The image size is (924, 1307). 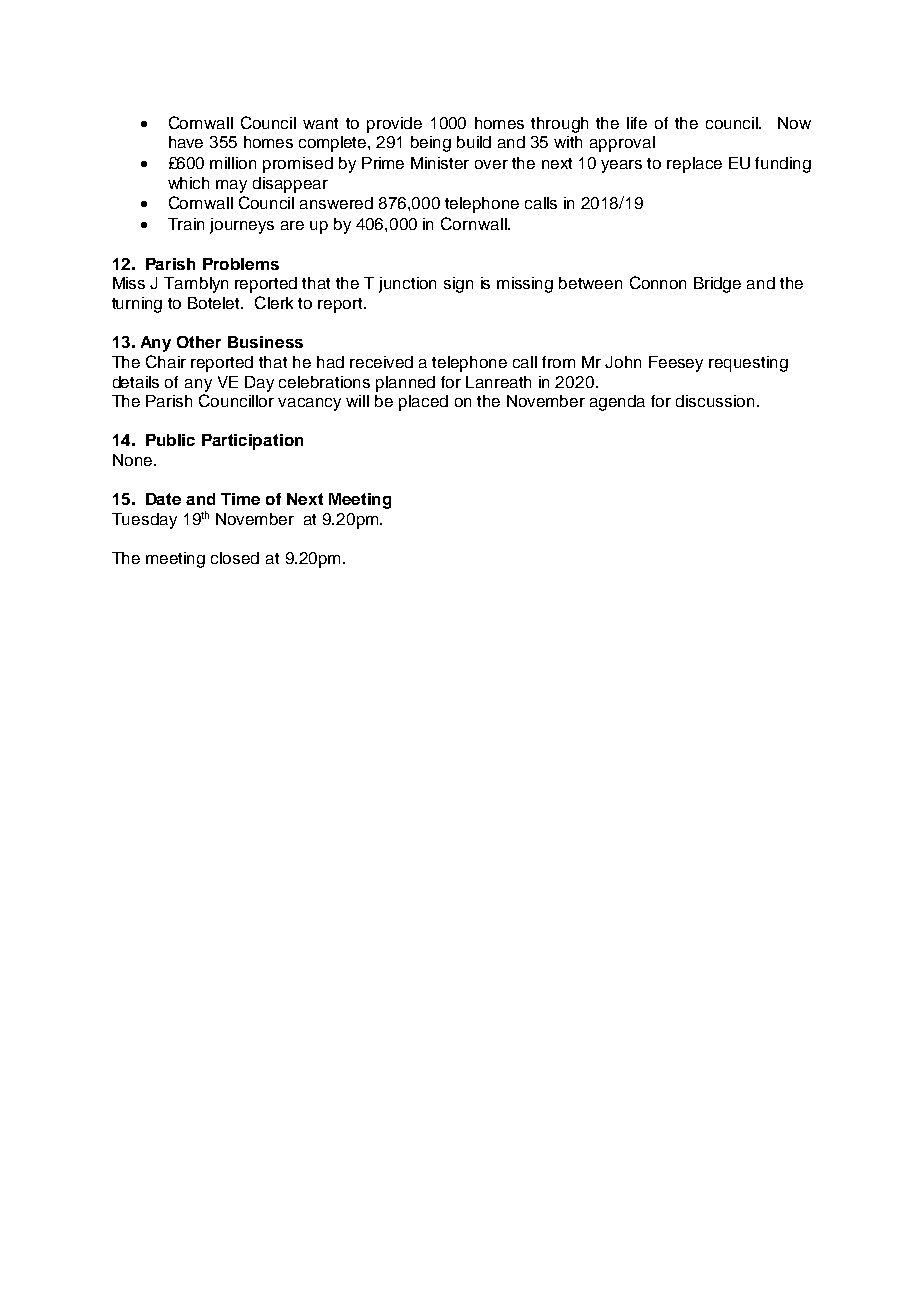 What do you see at coordinates (617, 403) in the document?
I see `agenda` at bounding box center [617, 403].
